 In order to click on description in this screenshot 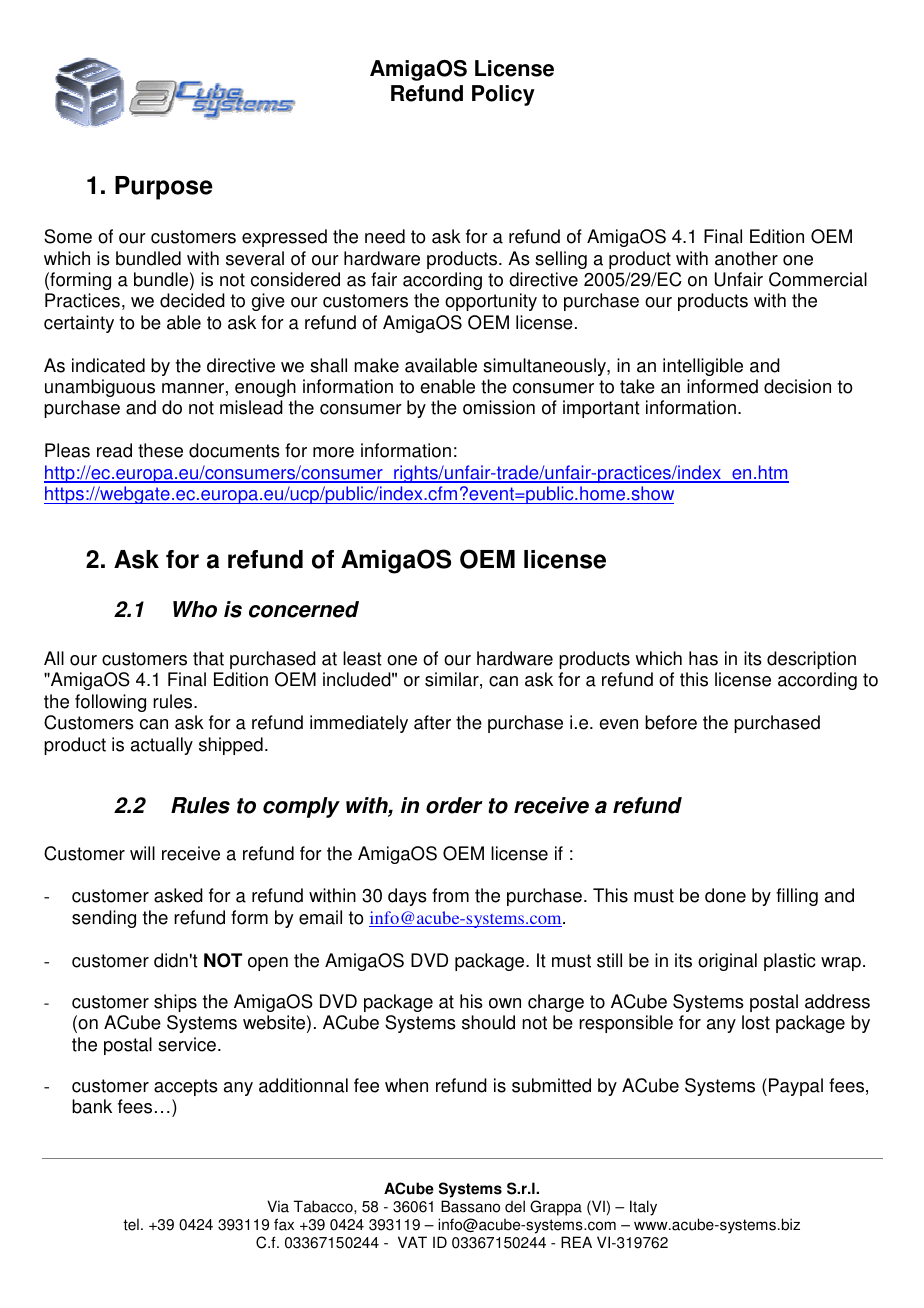, I will do `click(811, 660)`.
